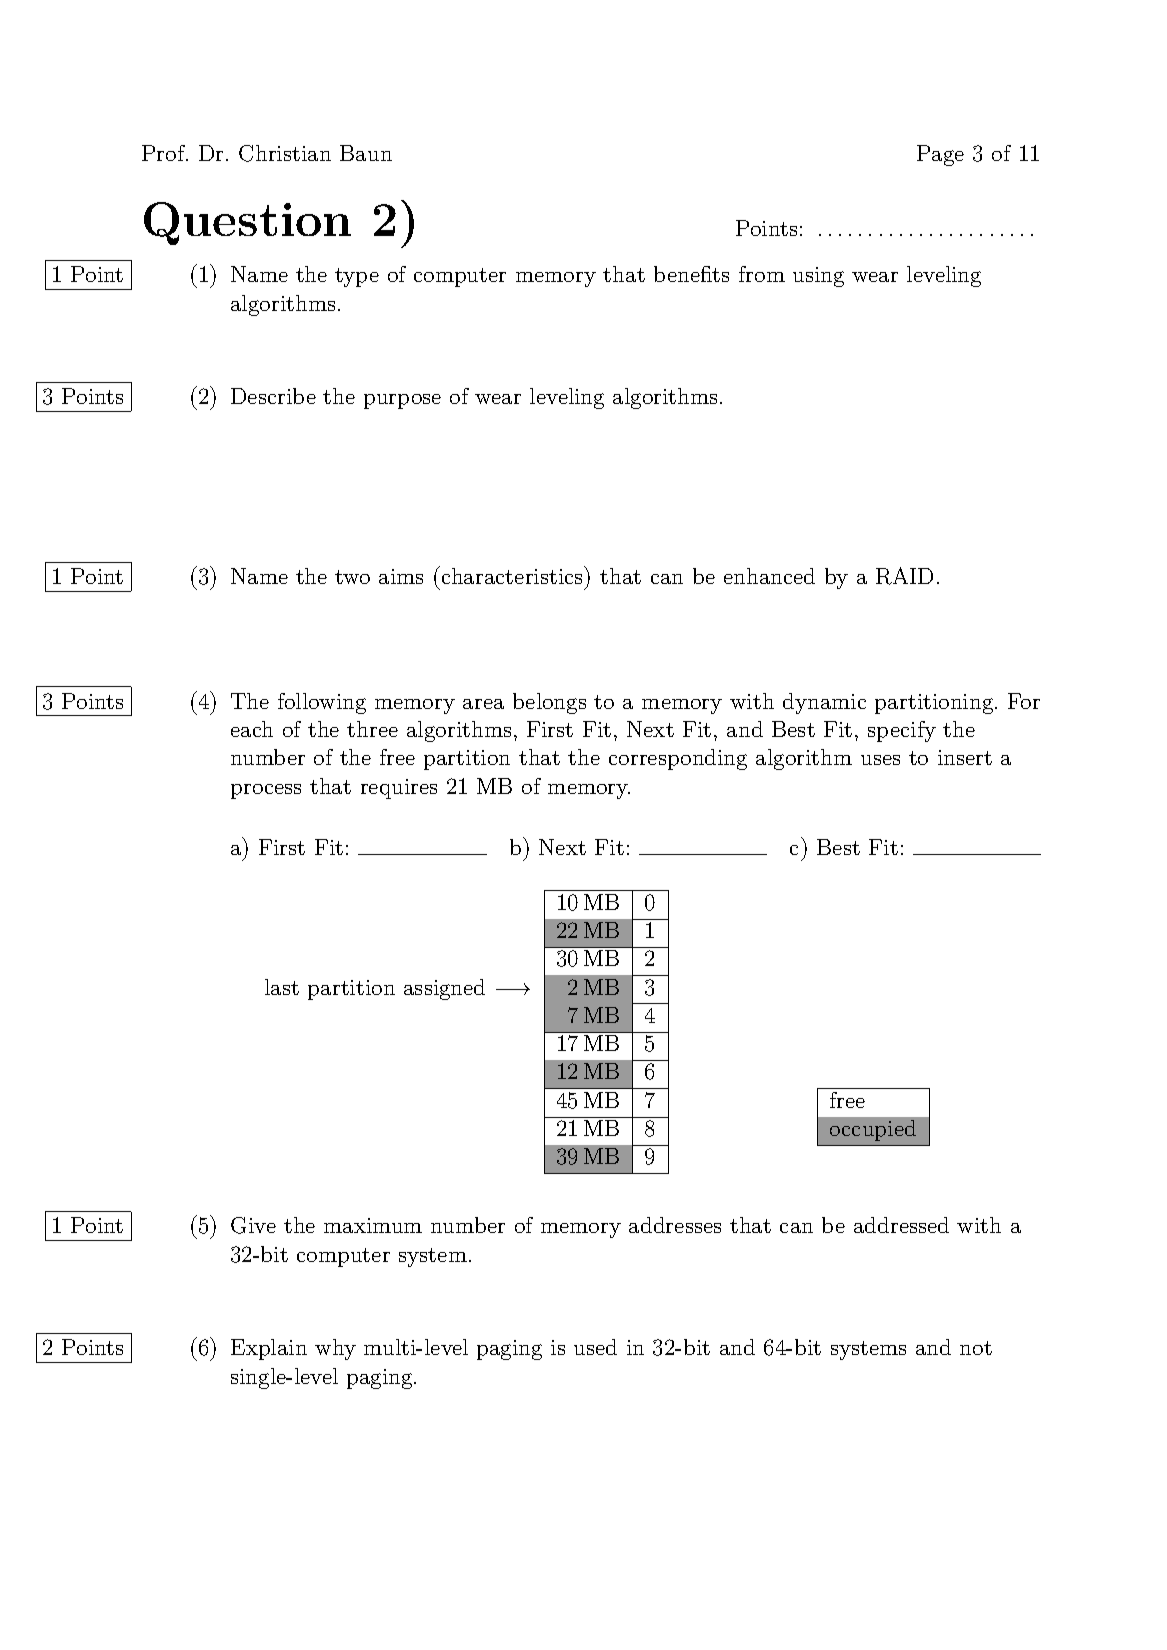 The image size is (1167, 1650). Describe the element at coordinates (902, 731) in the image. I see `specify` at that location.
